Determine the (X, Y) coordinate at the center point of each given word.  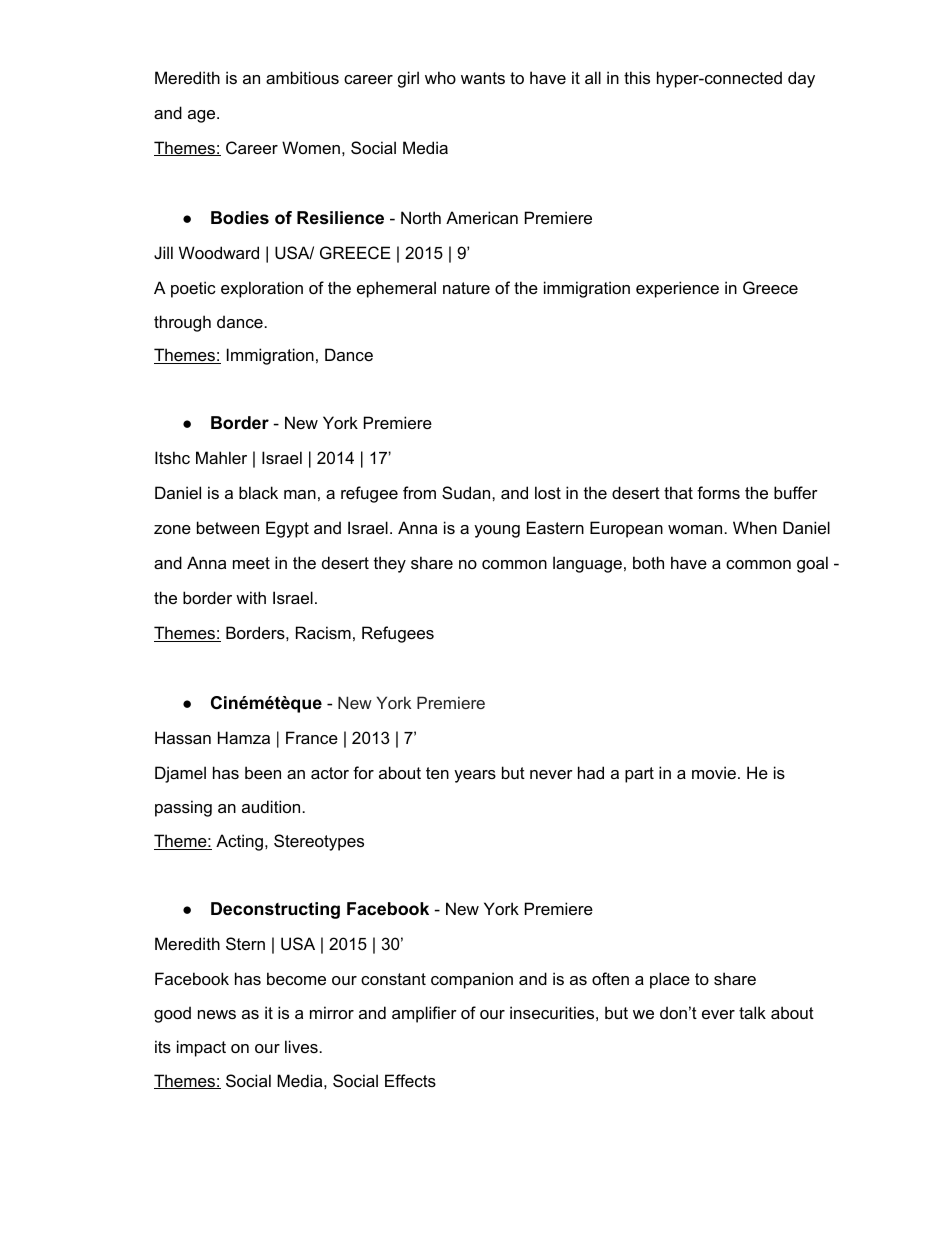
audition (271, 806)
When (755, 527)
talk (752, 1012)
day (801, 79)
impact (201, 1048)
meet (251, 563)
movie (714, 772)
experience (677, 289)
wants (483, 78)
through (182, 323)
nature (466, 288)
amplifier (424, 1014)
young (497, 531)
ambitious (302, 77)
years (475, 776)
